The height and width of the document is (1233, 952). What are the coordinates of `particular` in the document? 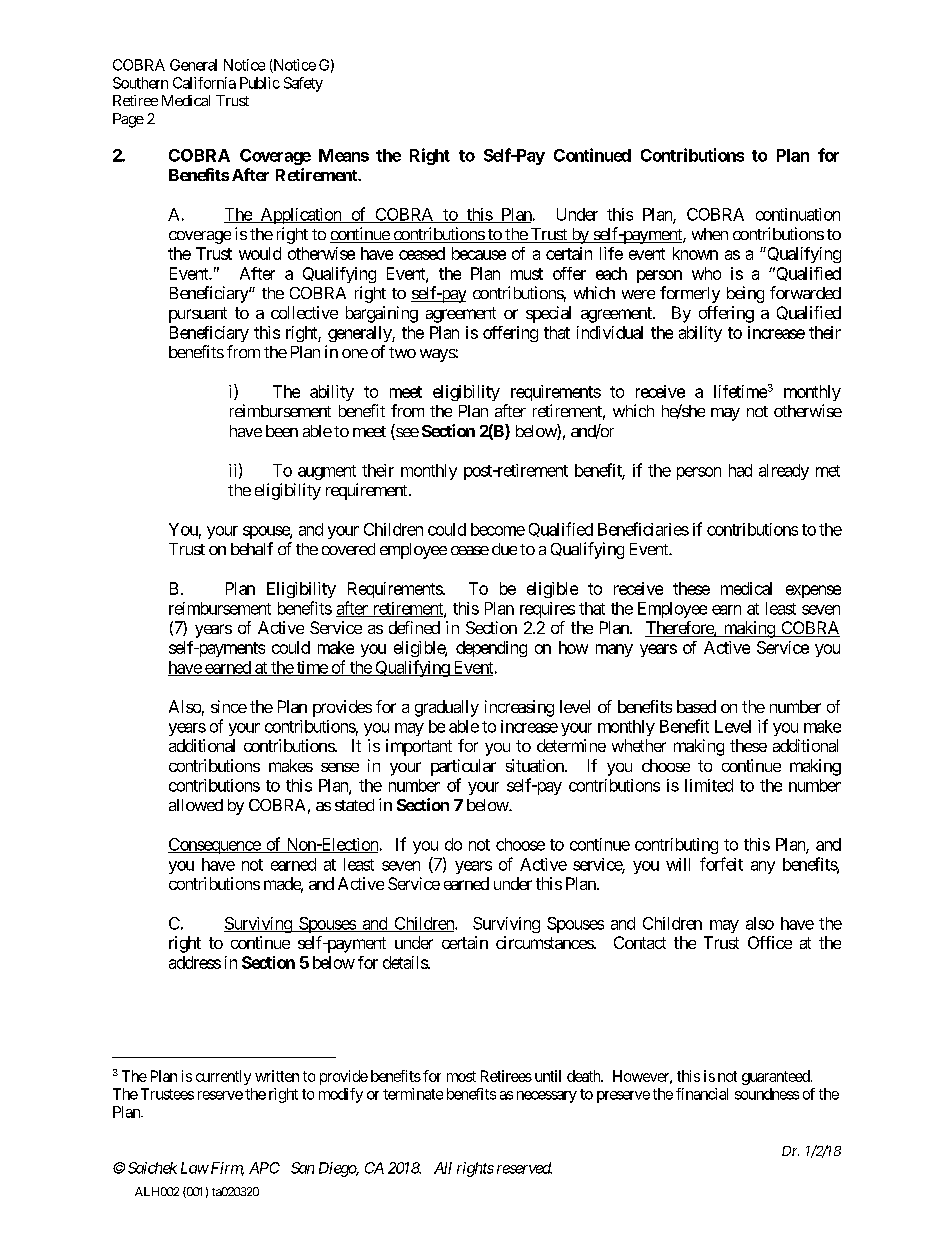 It's located at (463, 767).
